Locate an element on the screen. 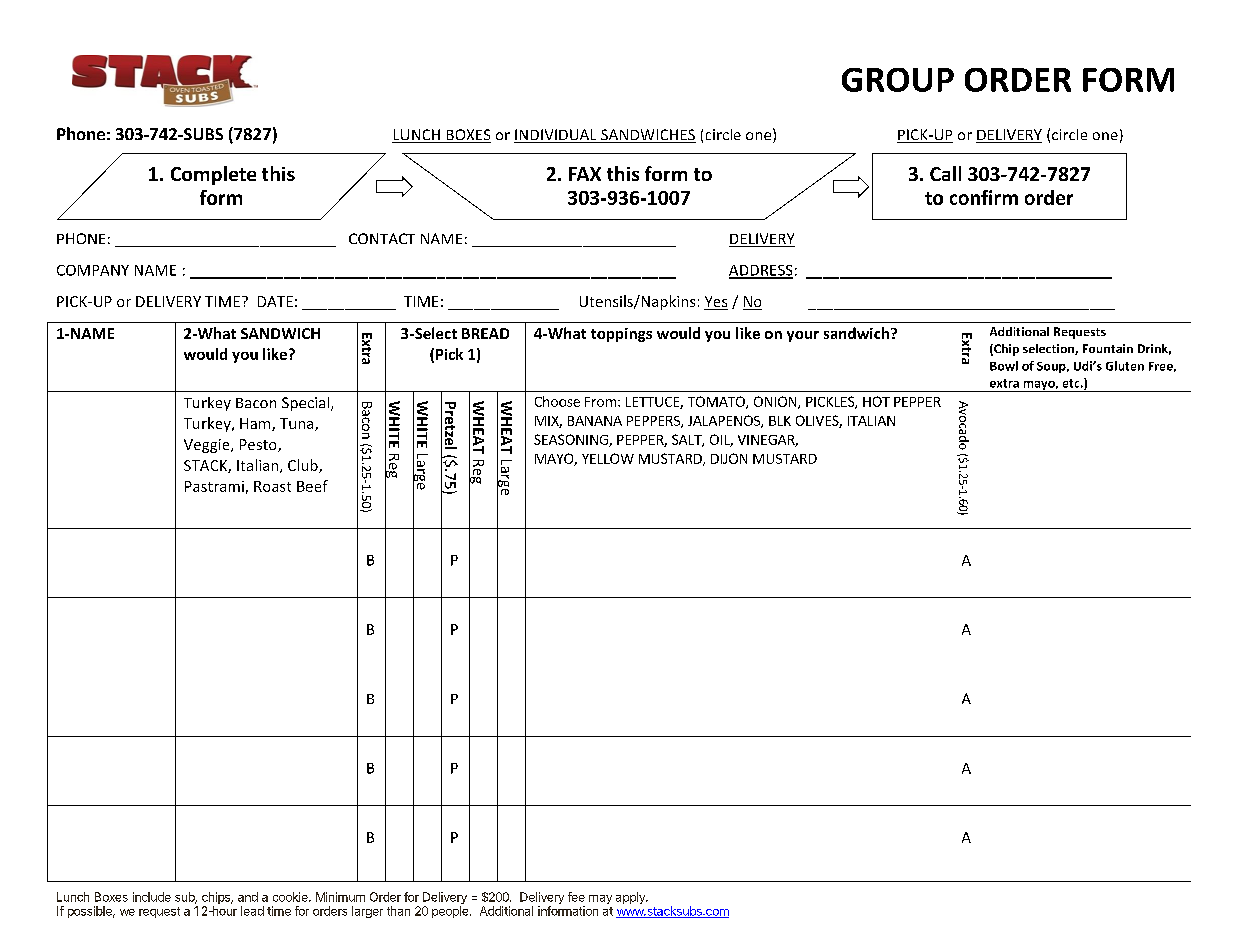  confirm is located at coordinates (984, 197).
